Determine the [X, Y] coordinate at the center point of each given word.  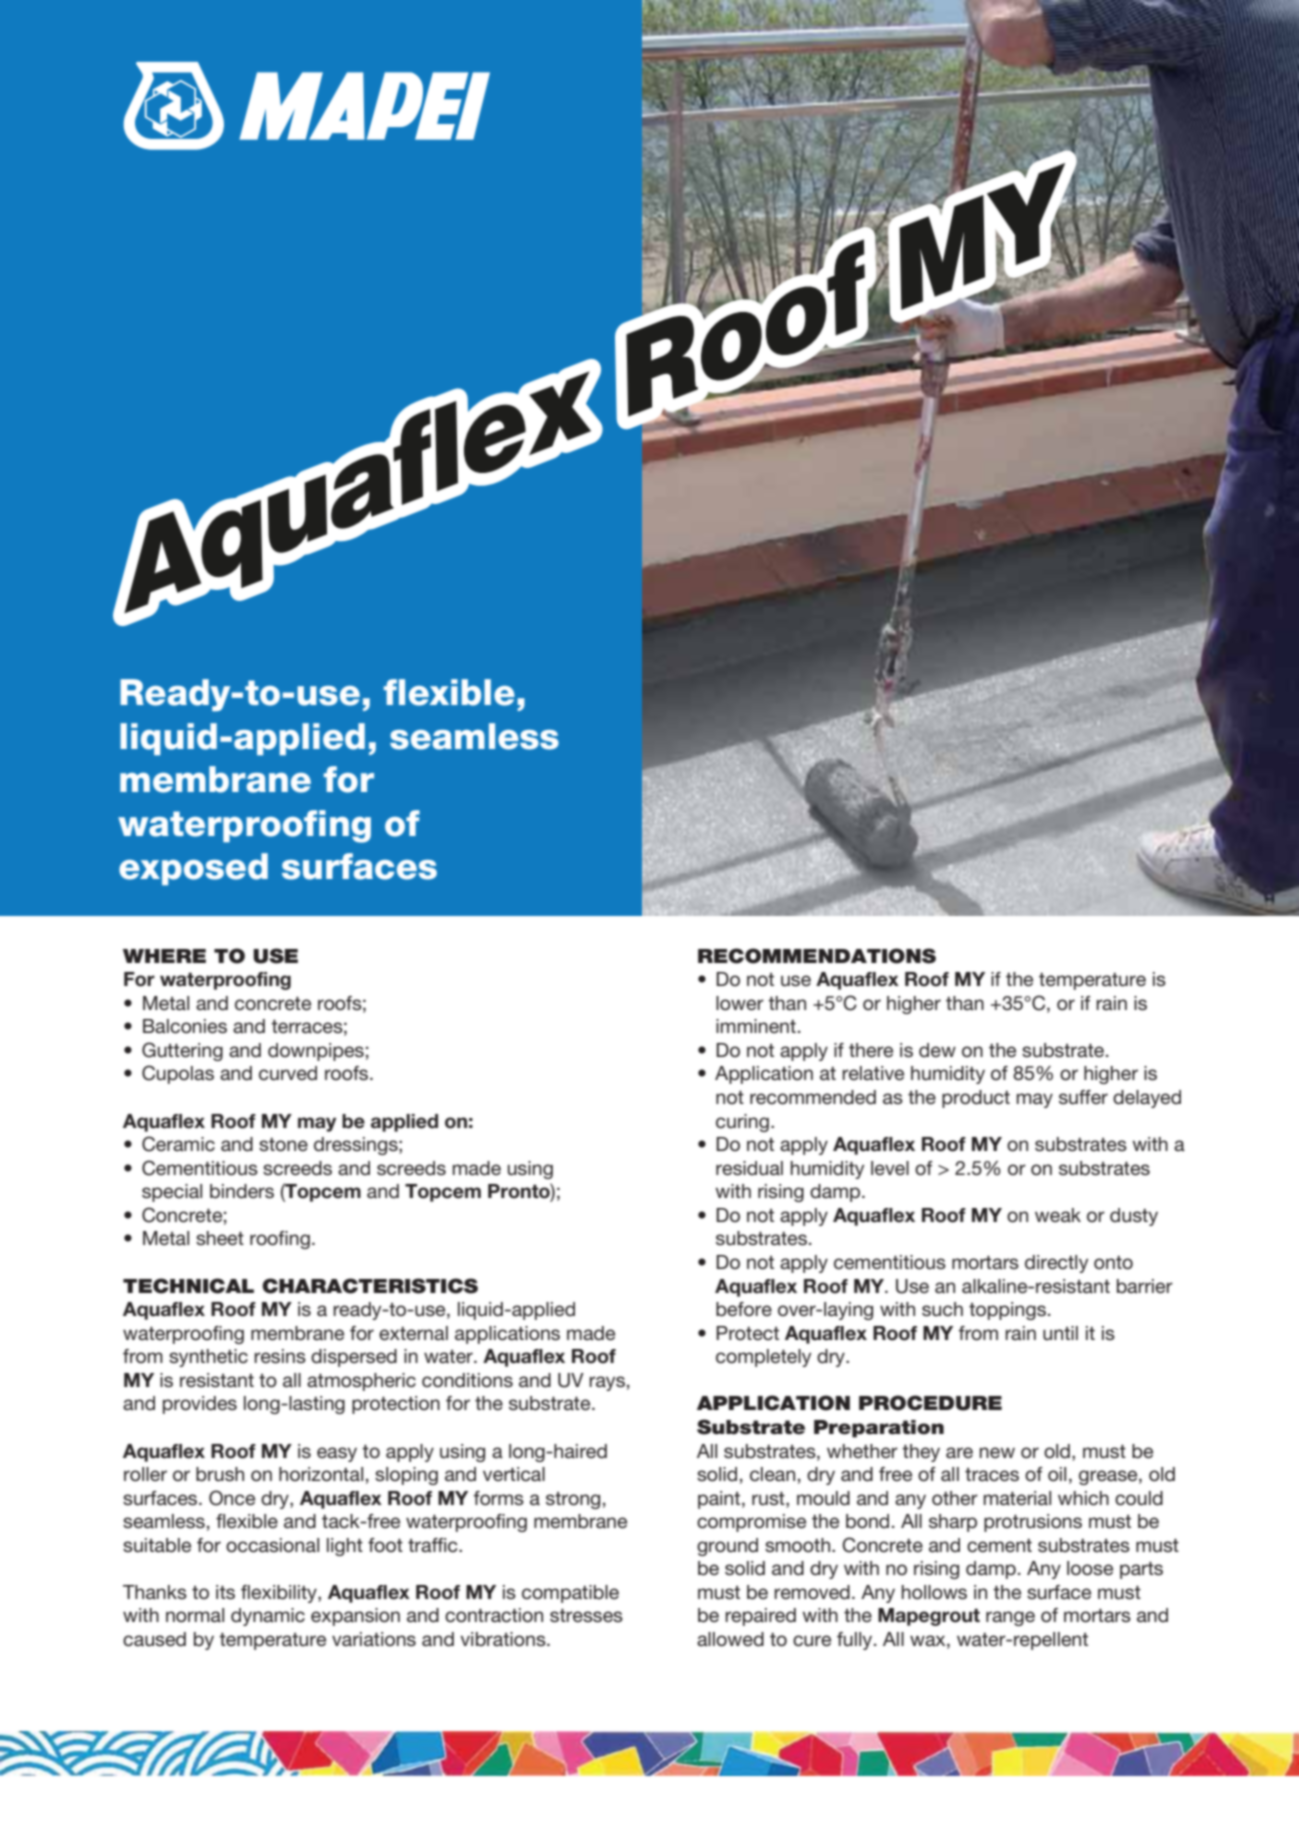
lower [740, 1003]
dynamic [268, 1617]
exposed [193, 869]
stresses [586, 1615]
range [1010, 1618]
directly [1056, 1264]
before [744, 1309]
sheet [220, 1238]
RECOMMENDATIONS [817, 956]
